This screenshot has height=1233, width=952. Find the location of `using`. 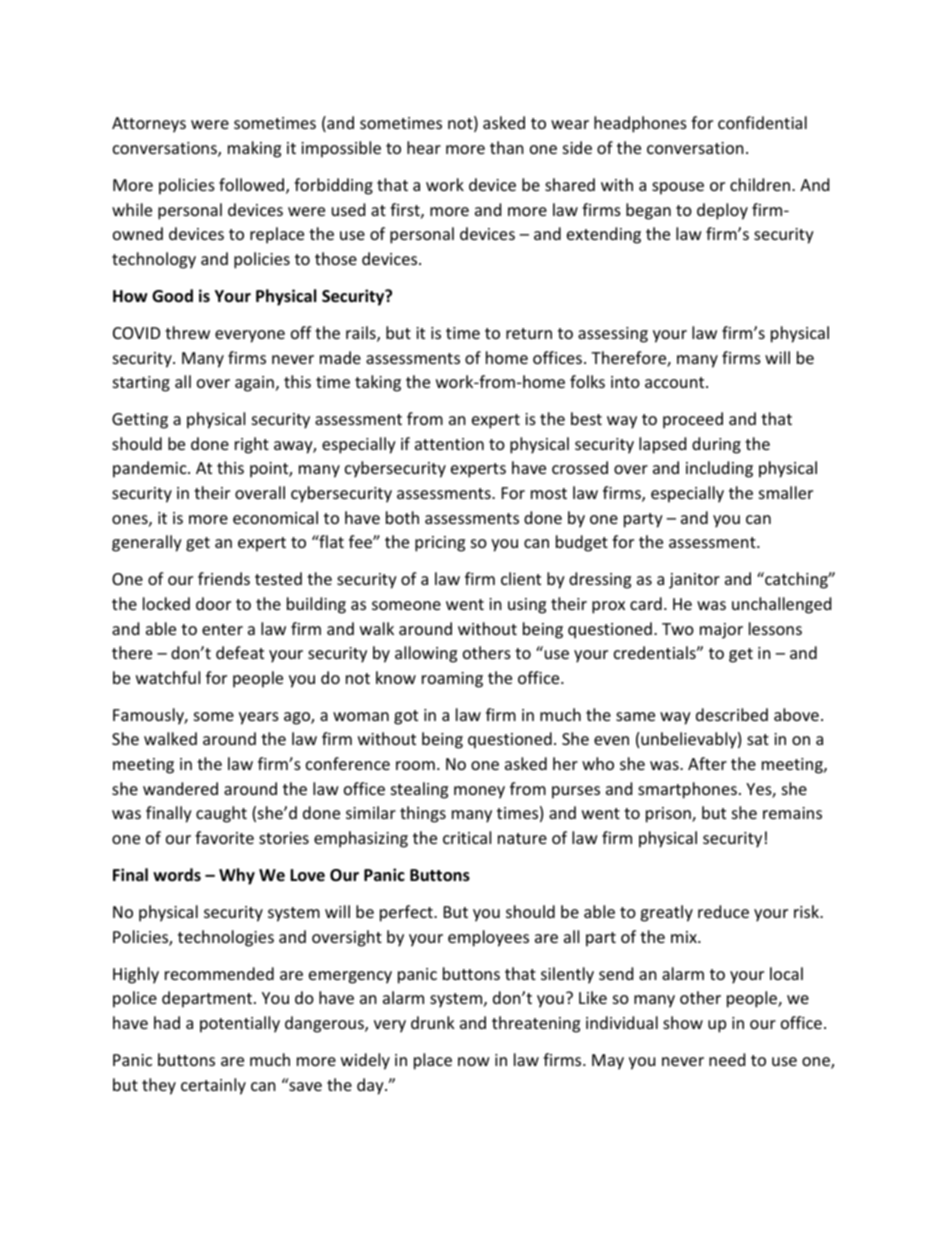

using is located at coordinates (527, 606).
